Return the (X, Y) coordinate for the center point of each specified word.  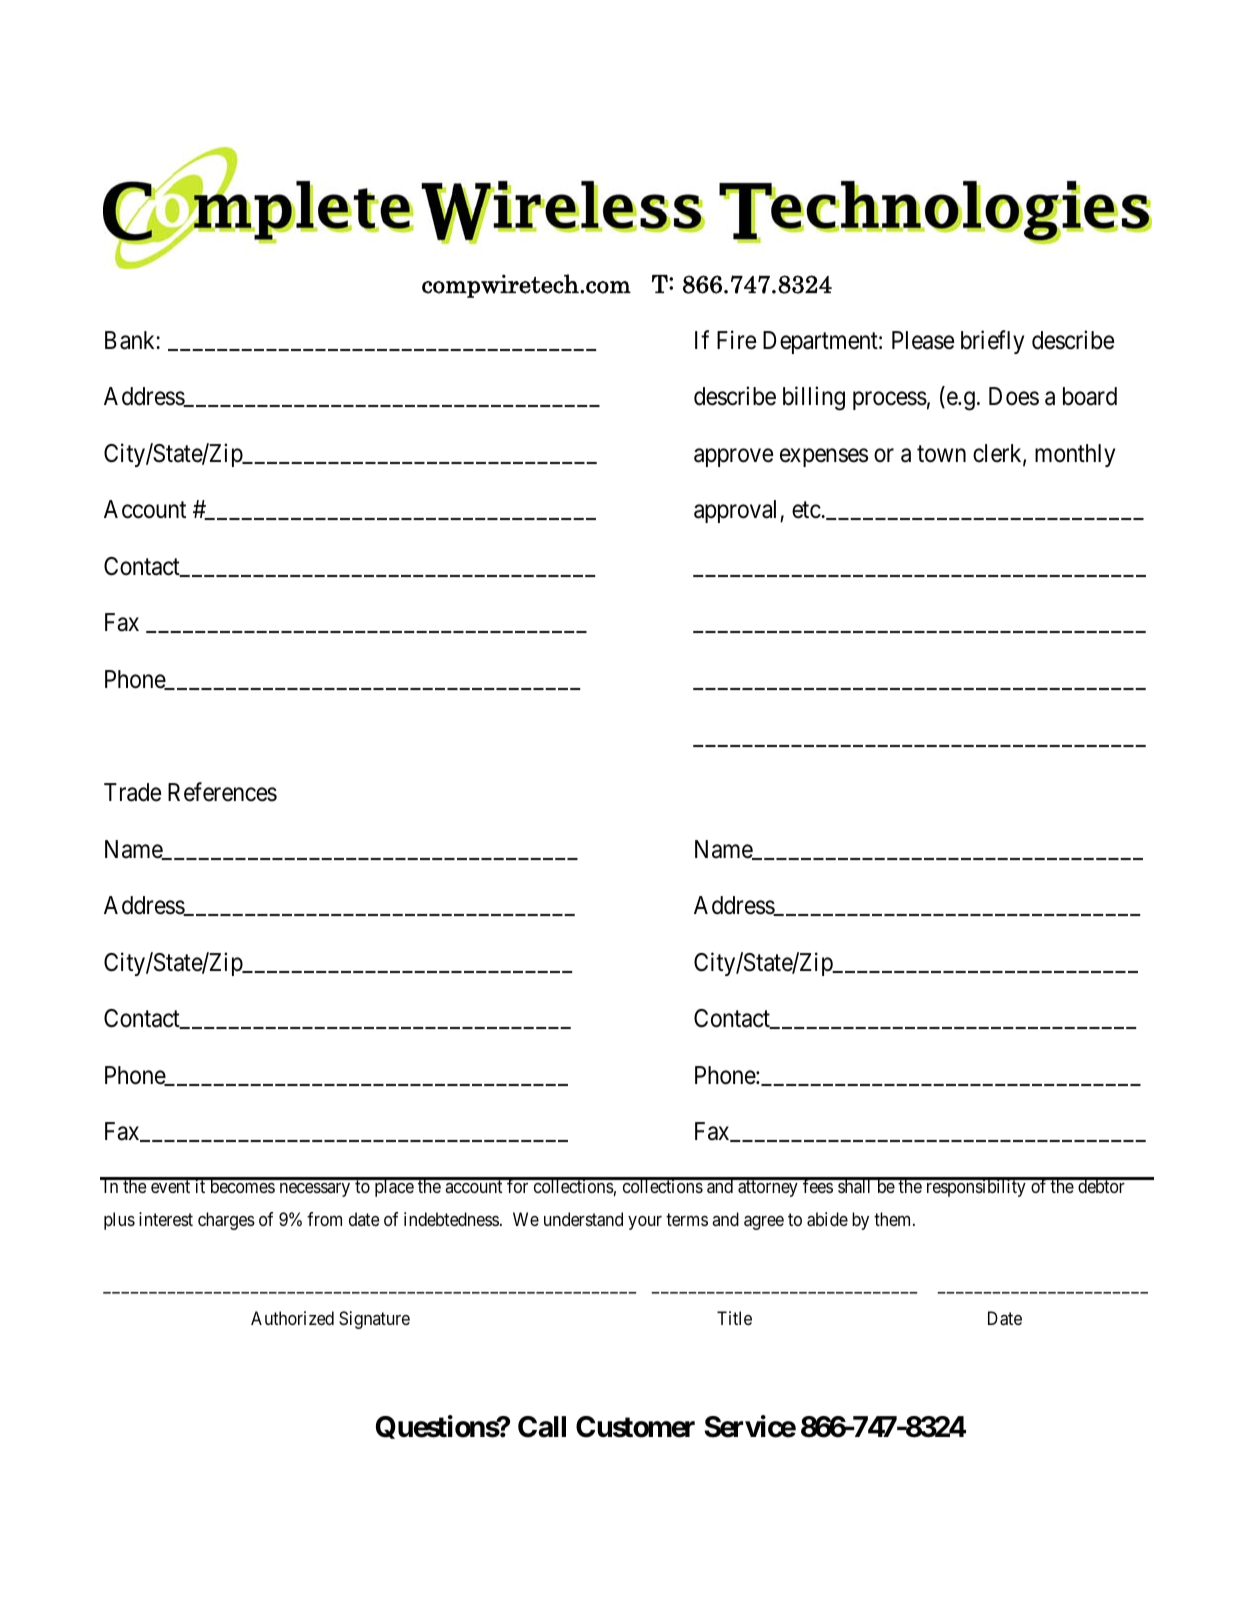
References (222, 792)
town (941, 454)
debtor (1101, 1185)
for (518, 1185)
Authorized (292, 1318)
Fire (736, 340)
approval (737, 511)
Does (1014, 396)
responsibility (975, 1187)
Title (734, 1318)
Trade (132, 792)
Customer (635, 1427)
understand (583, 1219)
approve (733, 458)
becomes (241, 1185)
